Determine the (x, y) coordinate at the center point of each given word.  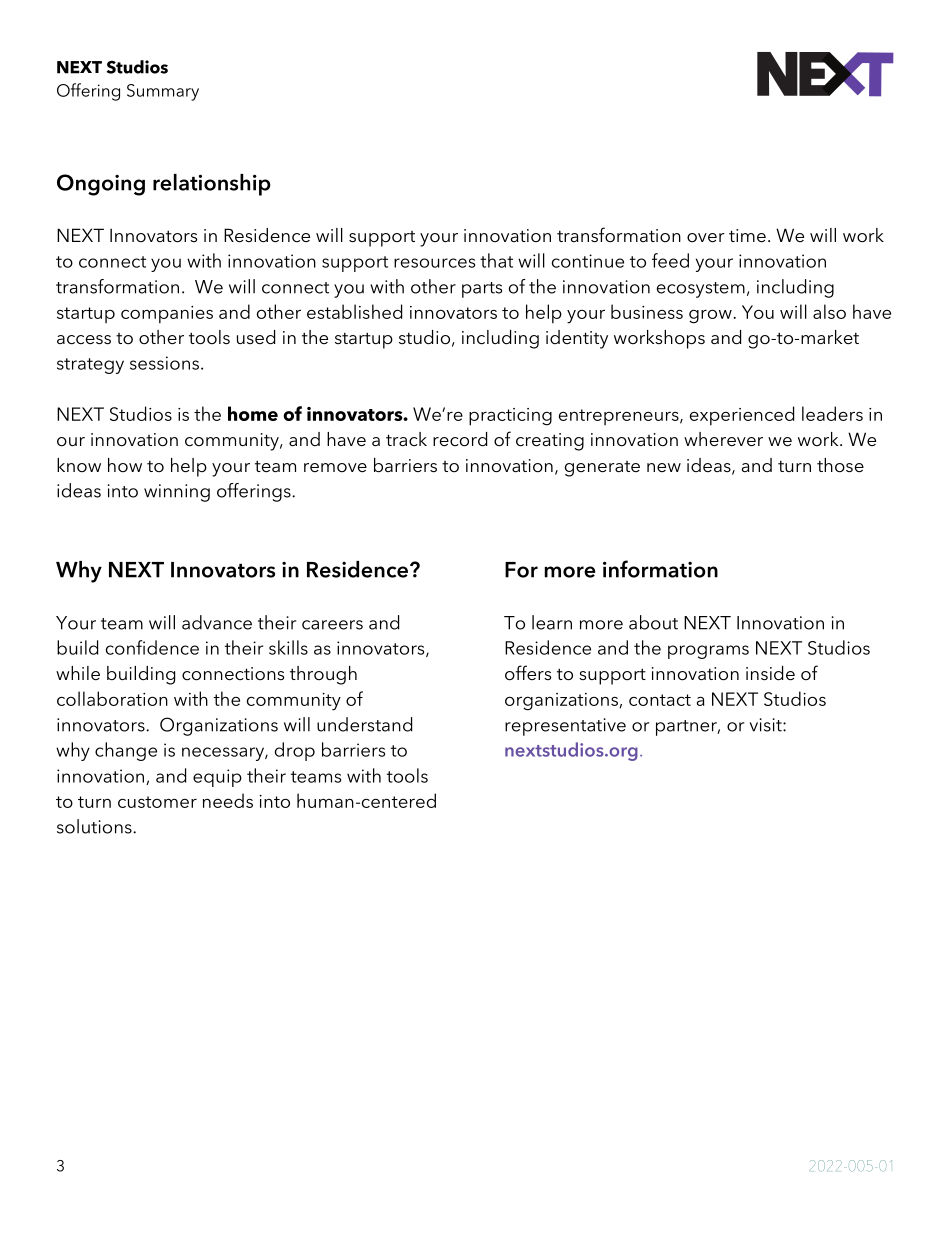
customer (157, 802)
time (747, 236)
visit (767, 725)
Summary (163, 92)
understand (364, 724)
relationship (212, 185)
